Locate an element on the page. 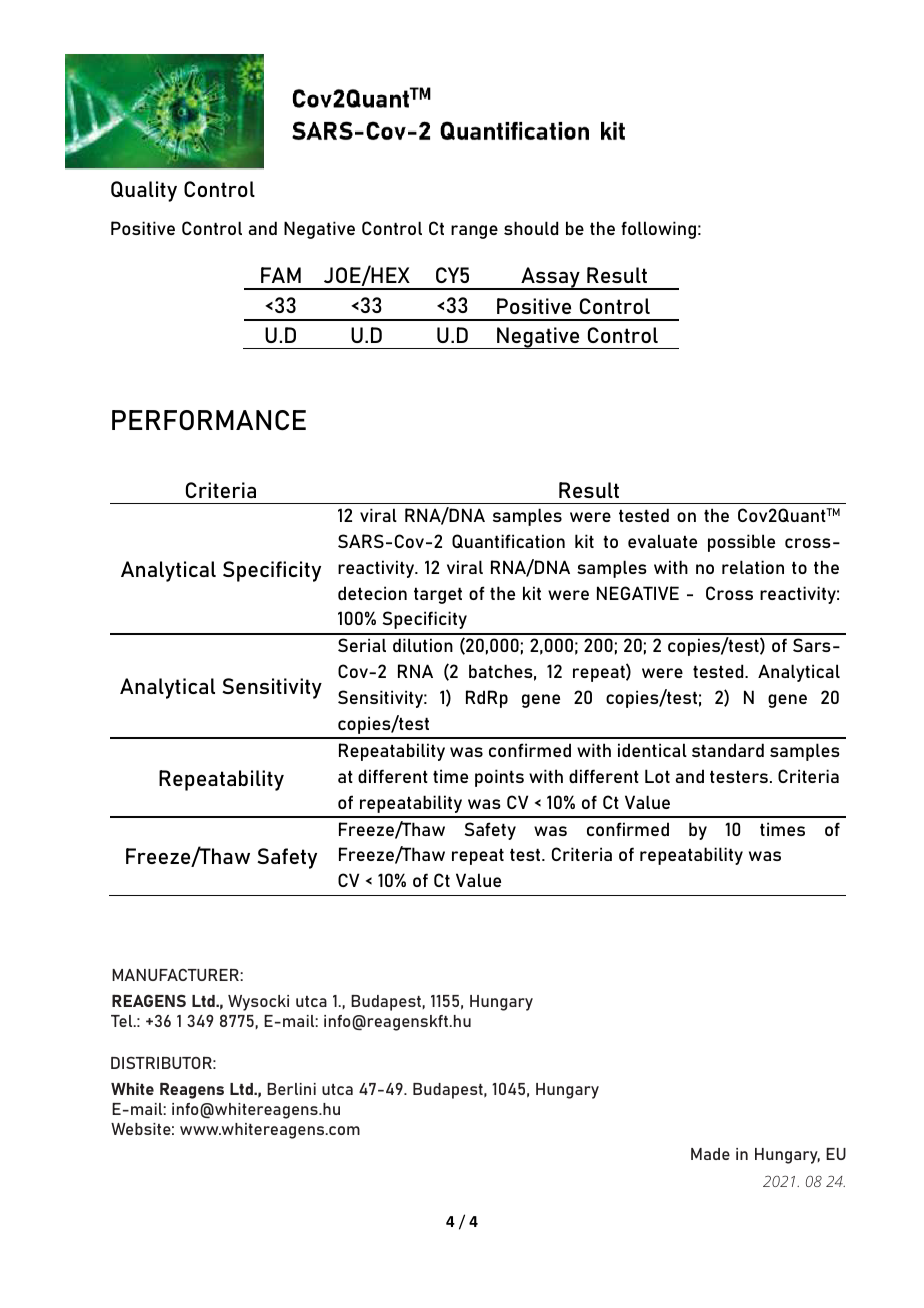 The height and width of the image is (1308, 924). points is located at coordinates (499, 778).
